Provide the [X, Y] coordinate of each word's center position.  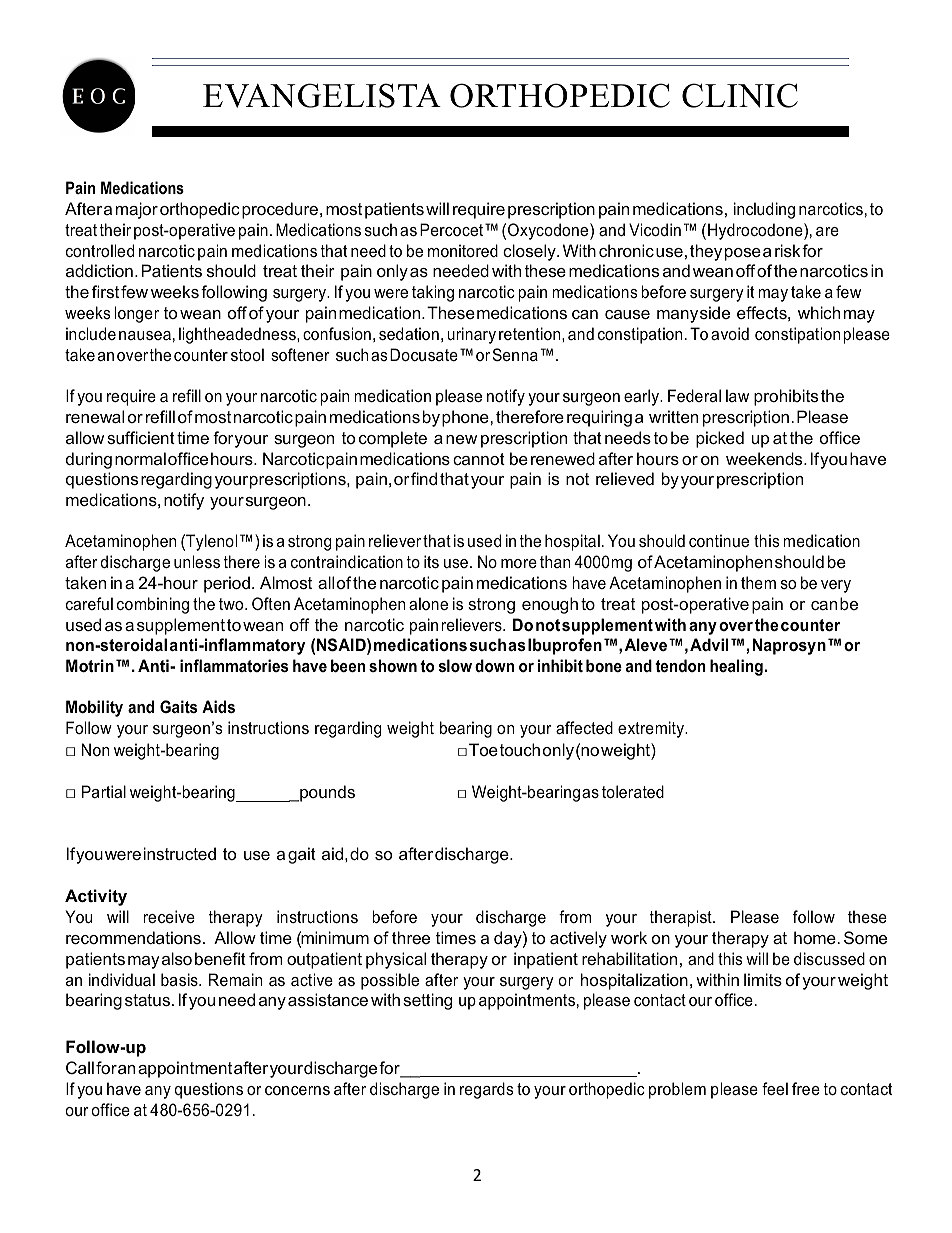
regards [487, 1090]
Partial [104, 791]
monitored [463, 250]
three [411, 937]
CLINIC [740, 95]
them [758, 582]
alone [428, 603]
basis [180, 979]
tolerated [633, 791]
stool [247, 354]
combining [153, 605]
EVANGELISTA [322, 95]
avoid [730, 333]
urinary [471, 335]
